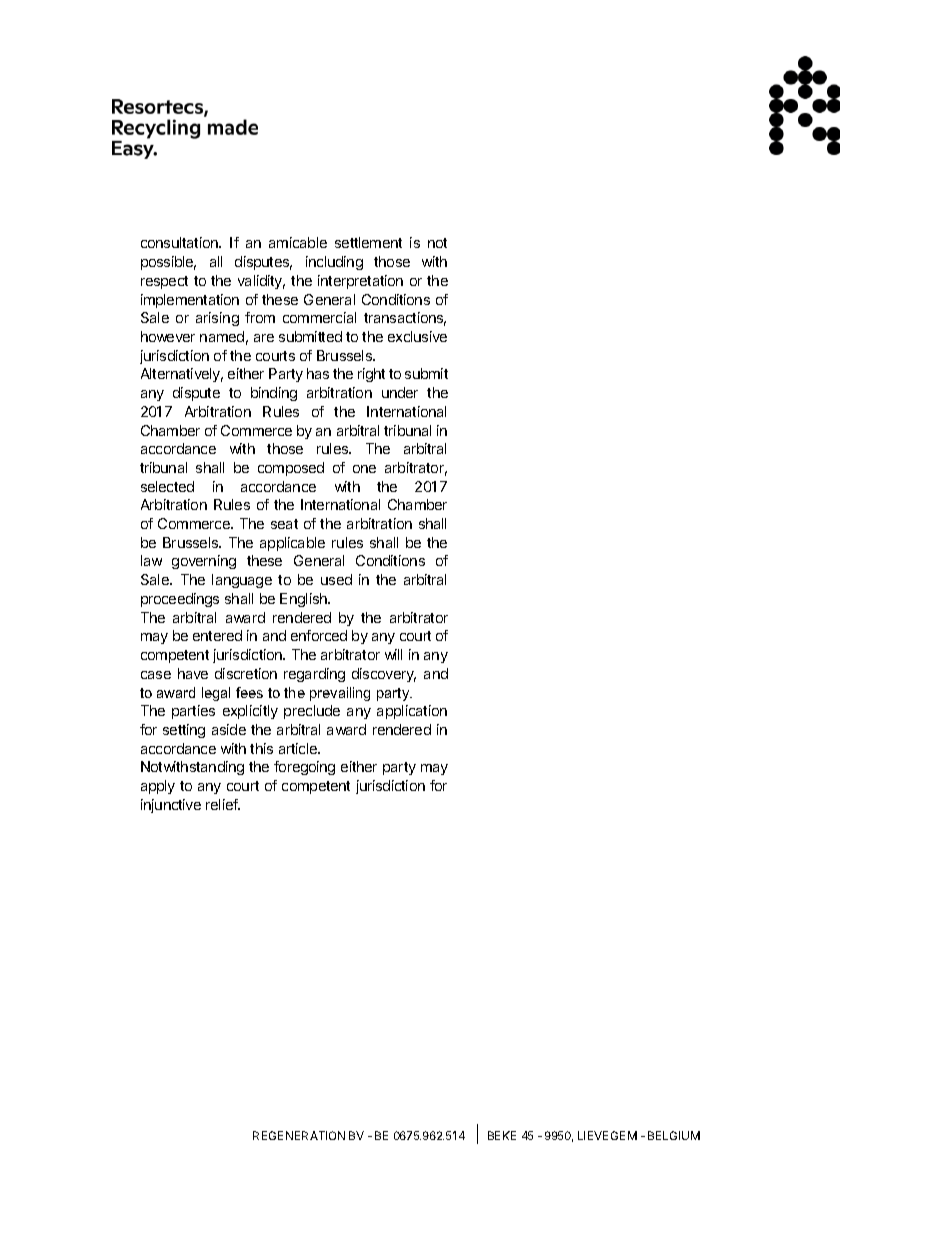 This screenshot has width=952, height=1233. Describe the element at coordinates (304, 768) in the screenshot. I see `foregoing` at that location.
